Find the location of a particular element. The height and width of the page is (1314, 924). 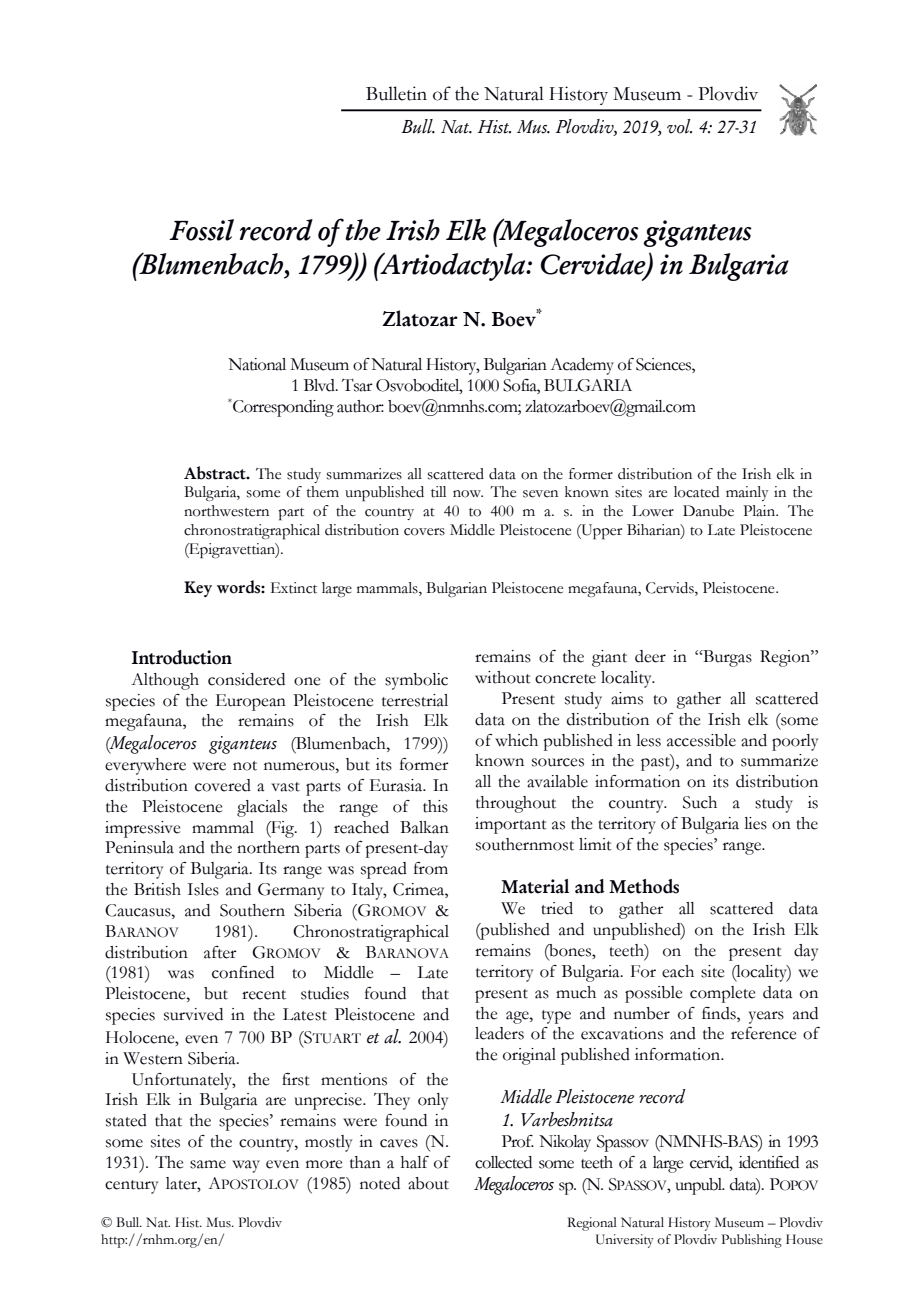

vol is located at coordinates (679, 126).
